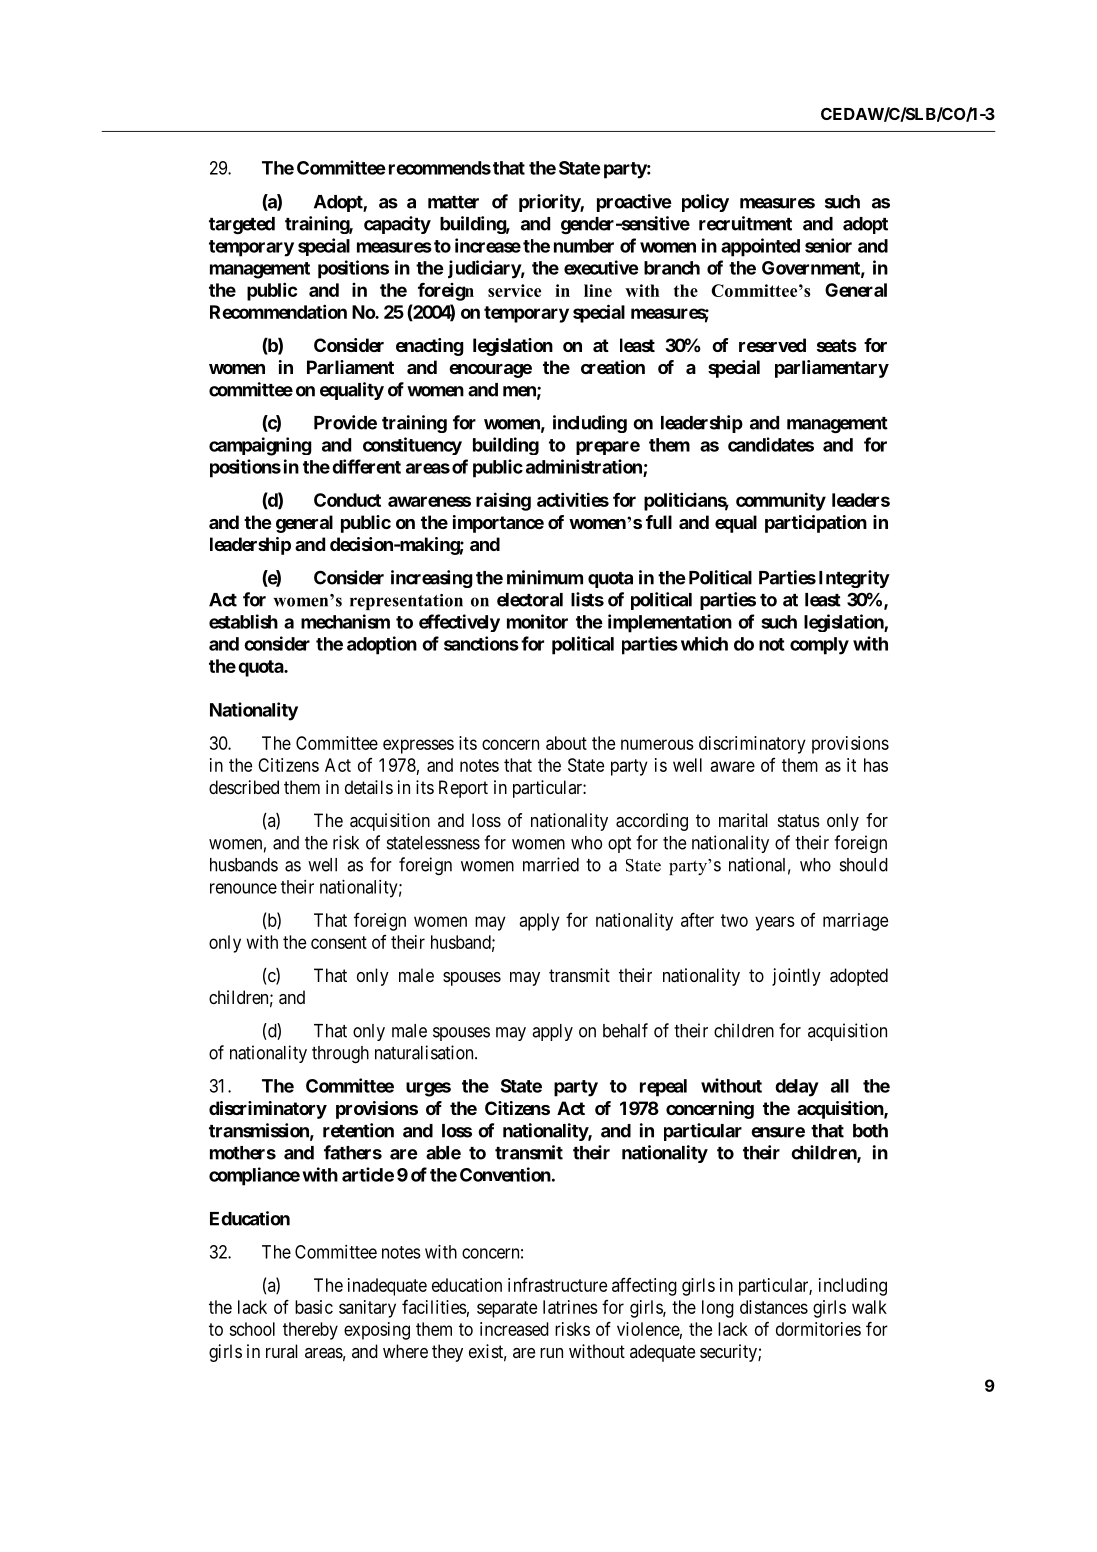 The height and width of the screenshot is (1552, 1097). Describe the element at coordinates (369, 787) in the screenshot. I see `details` at that location.
